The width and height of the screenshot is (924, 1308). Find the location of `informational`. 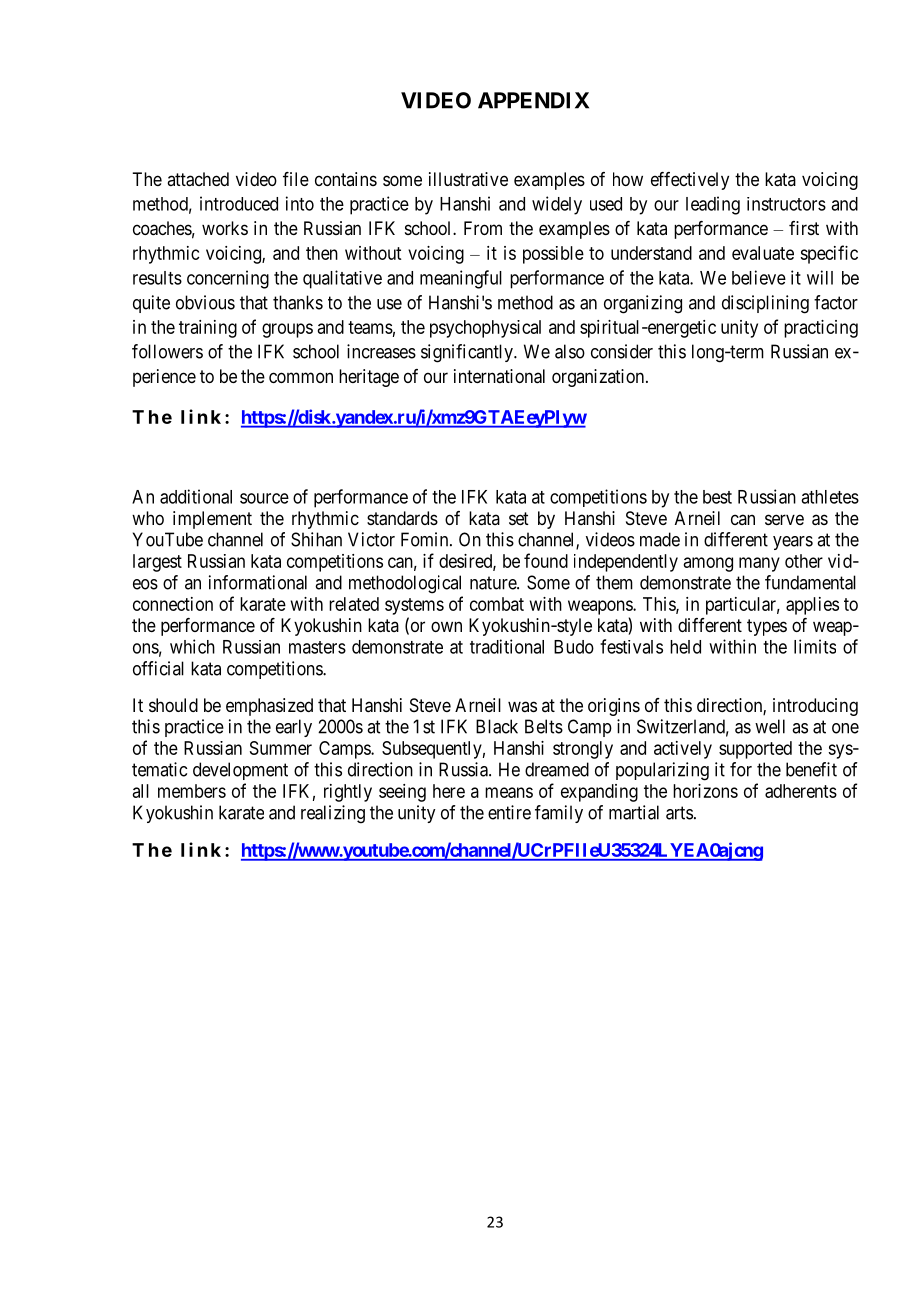

informational is located at coordinates (258, 582).
